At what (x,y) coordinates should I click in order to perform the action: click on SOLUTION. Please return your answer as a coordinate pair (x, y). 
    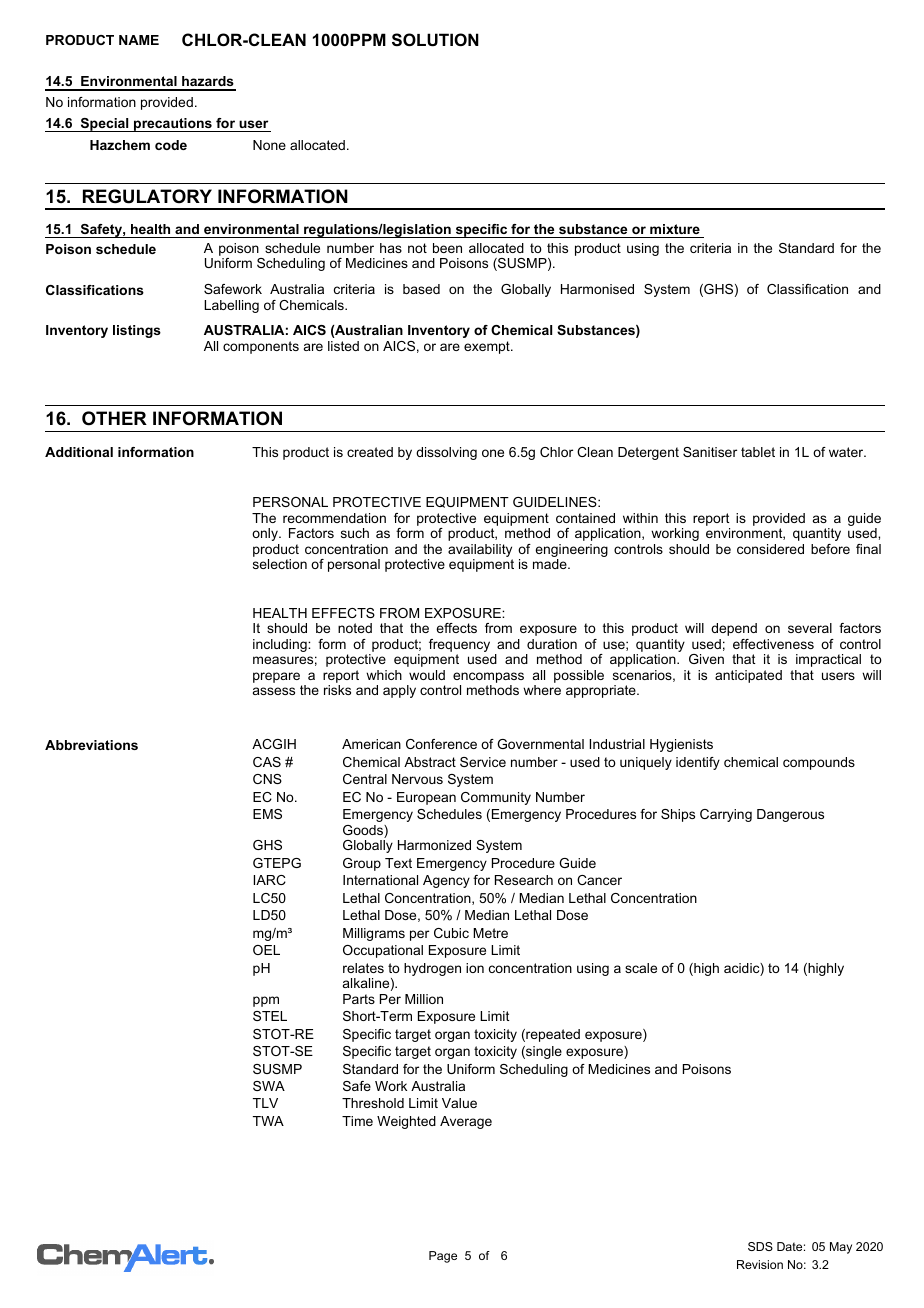
    Looking at the image, I should click on (435, 40).
